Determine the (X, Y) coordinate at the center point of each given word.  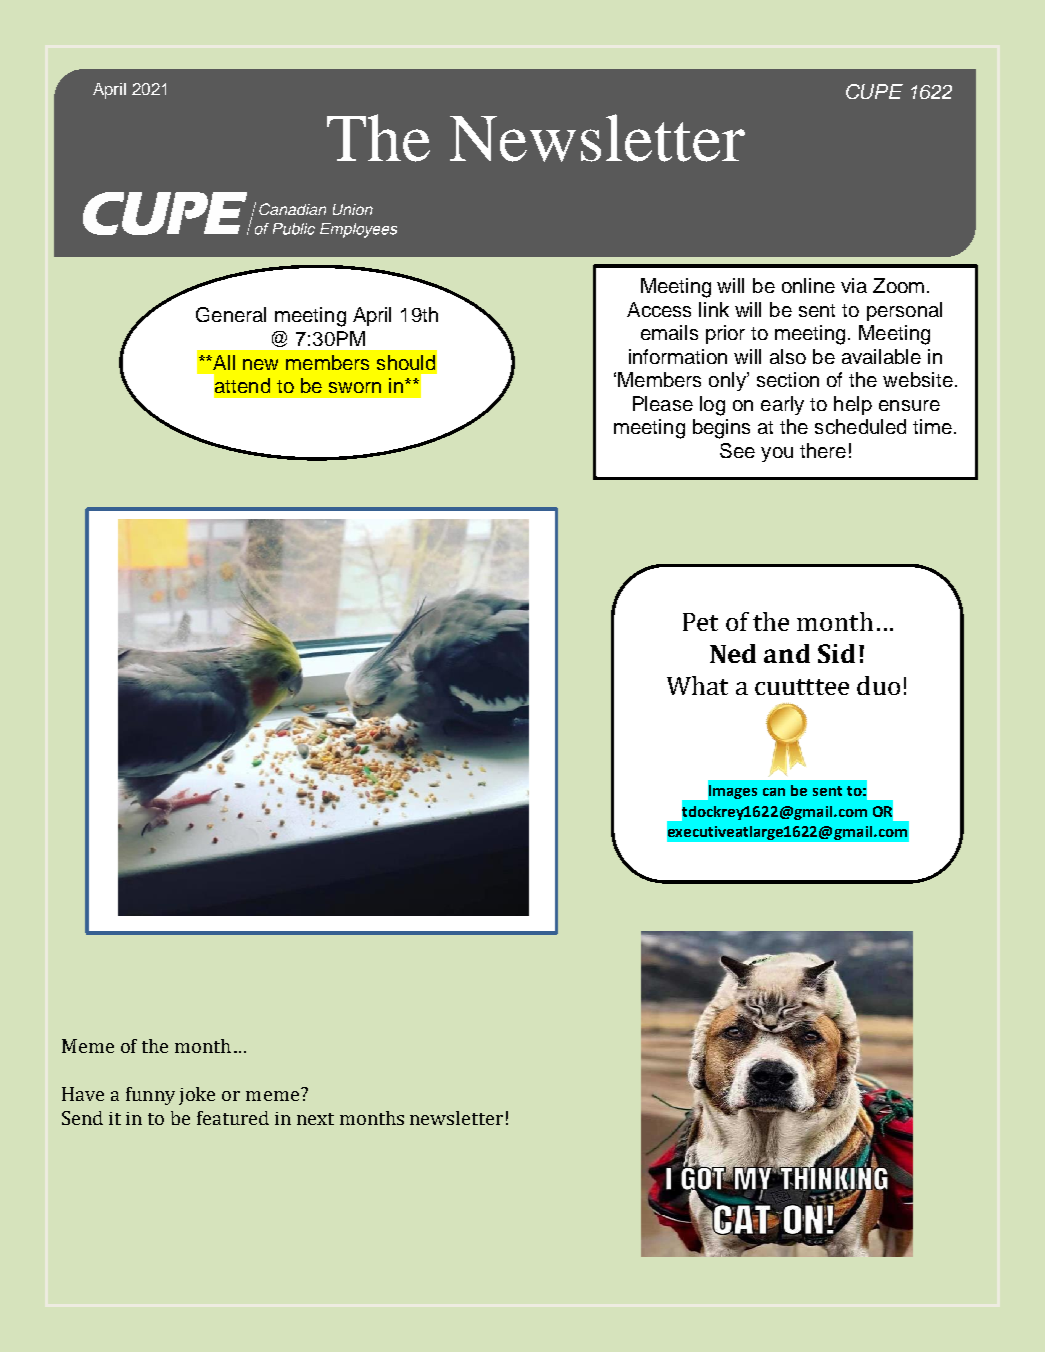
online (808, 285)
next (315, 1119)
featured (233, 1118)
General (231, 314)
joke (197, 1096)
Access (659, 309)
